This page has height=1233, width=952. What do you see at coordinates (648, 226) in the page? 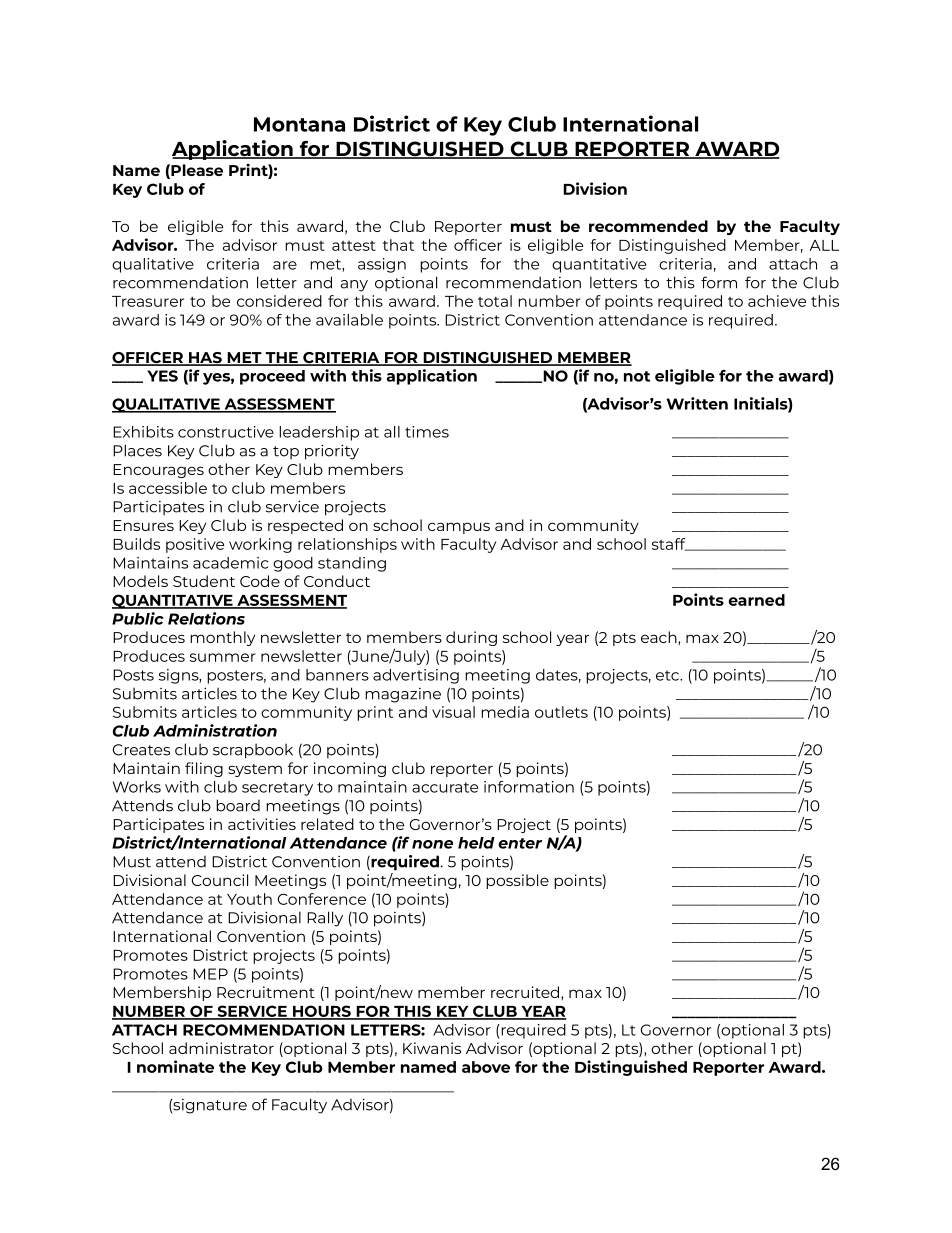
I see `recommended` at bounding box center [648, 226].
